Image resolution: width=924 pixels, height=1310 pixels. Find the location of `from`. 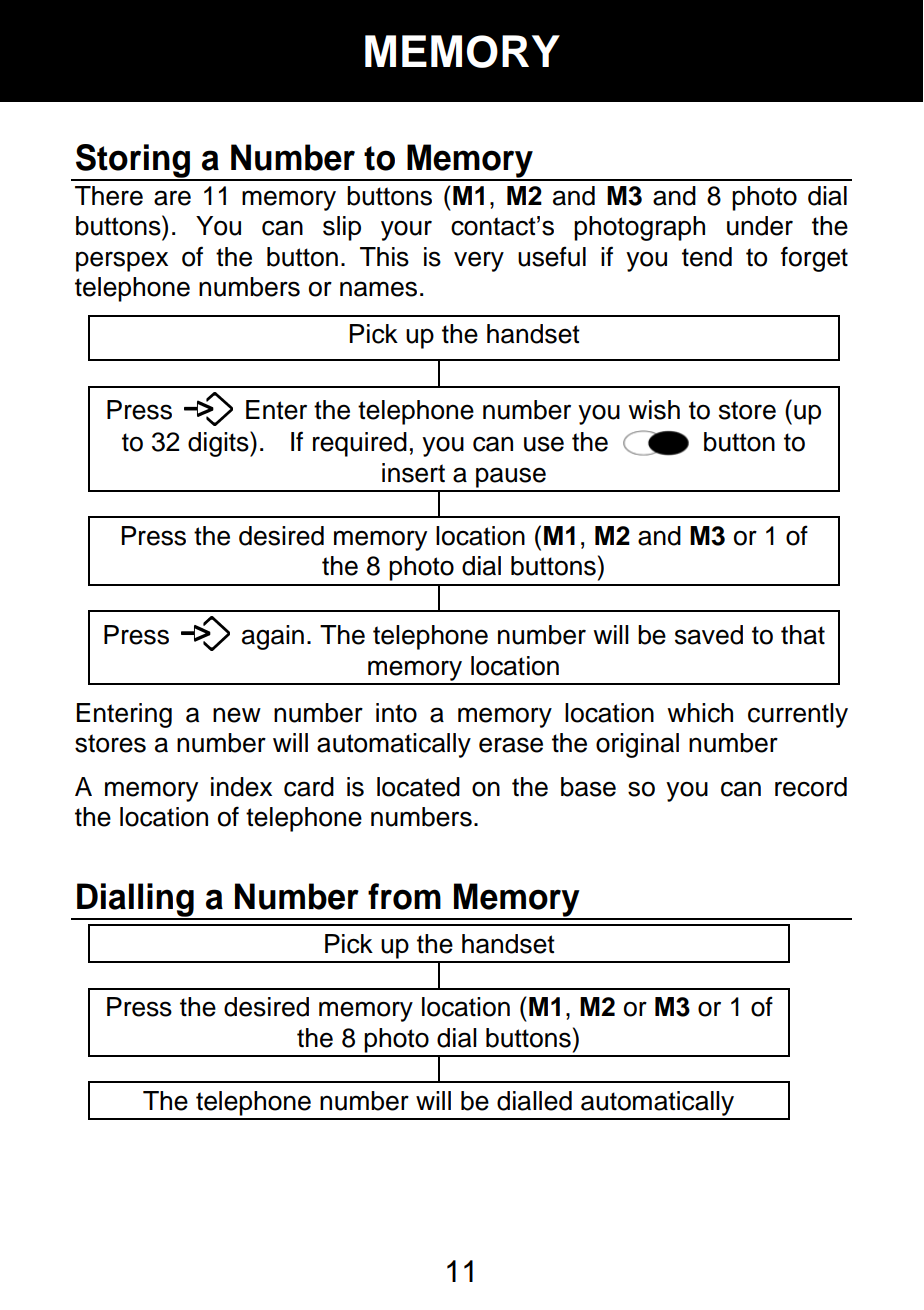

from is located at coordinates (404, 896).
